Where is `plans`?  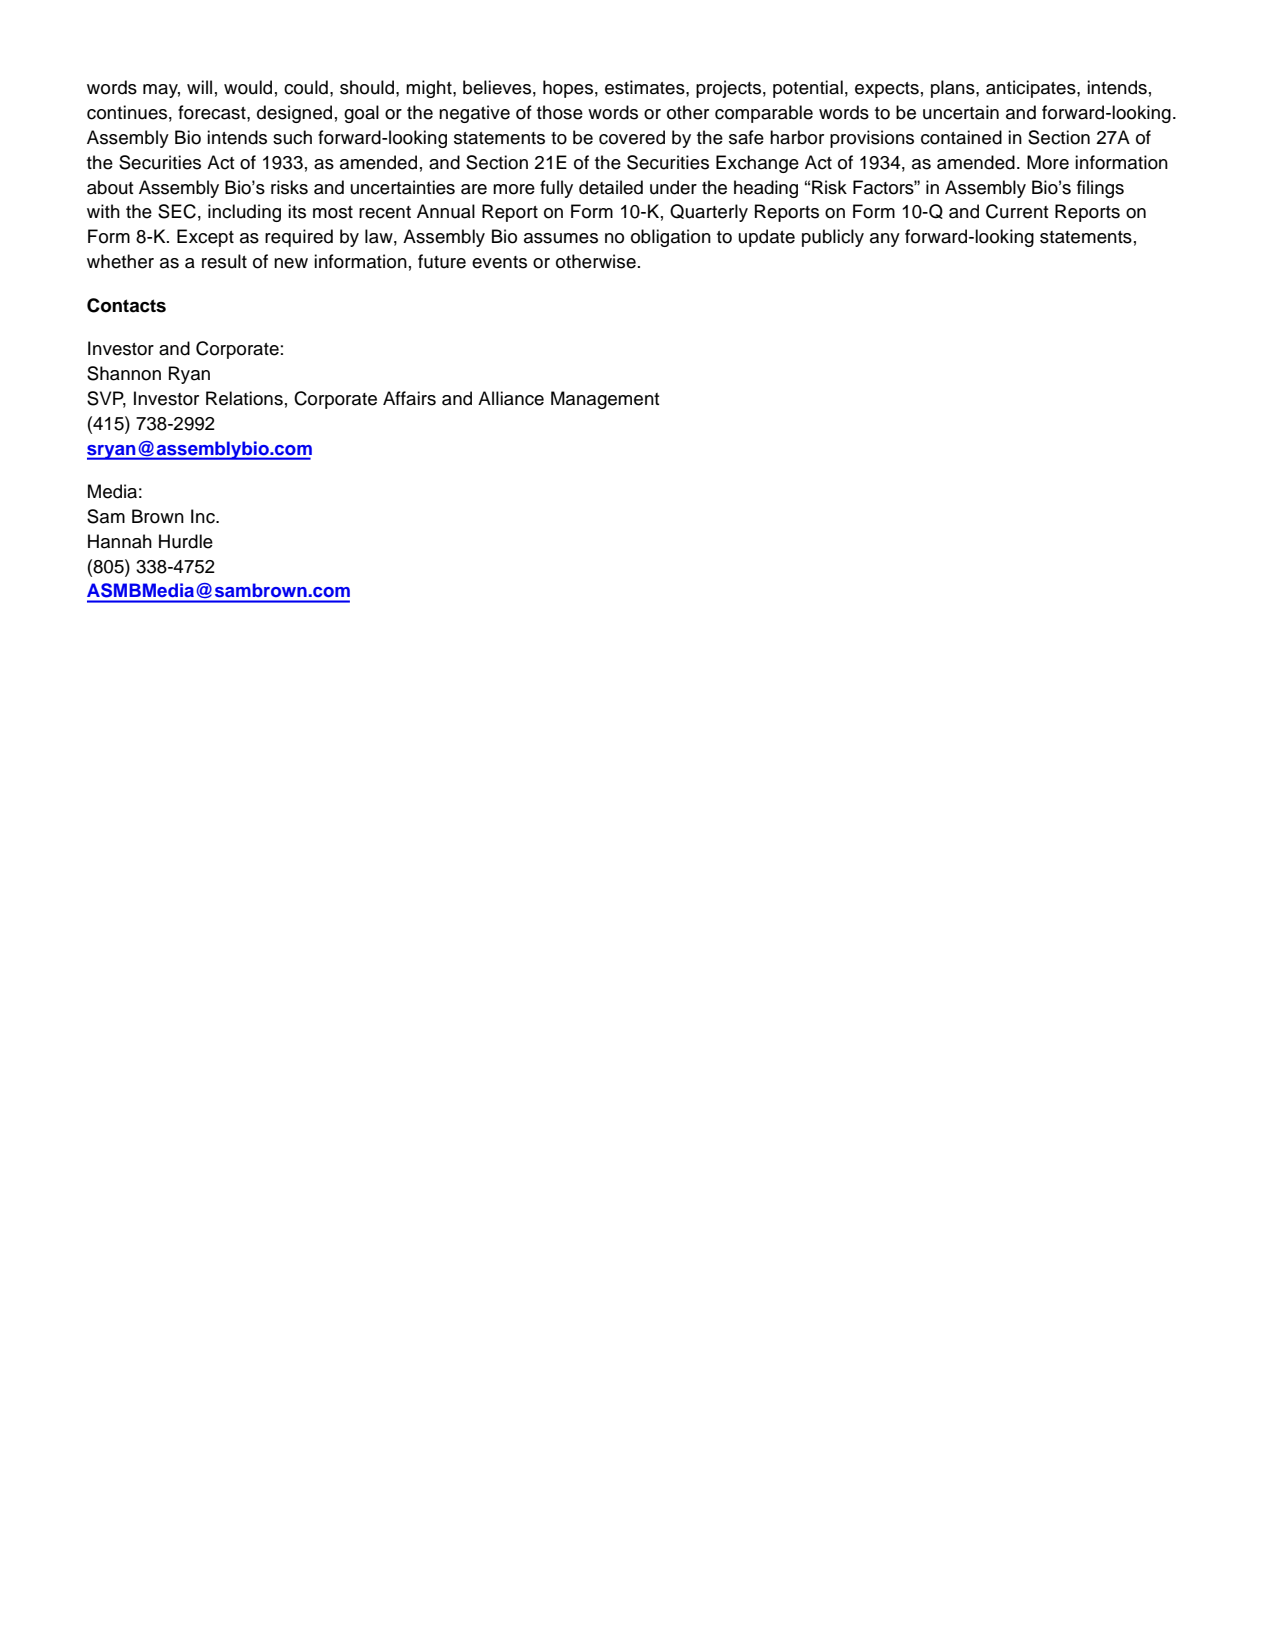
plans is located at coordinates (954, 89).
